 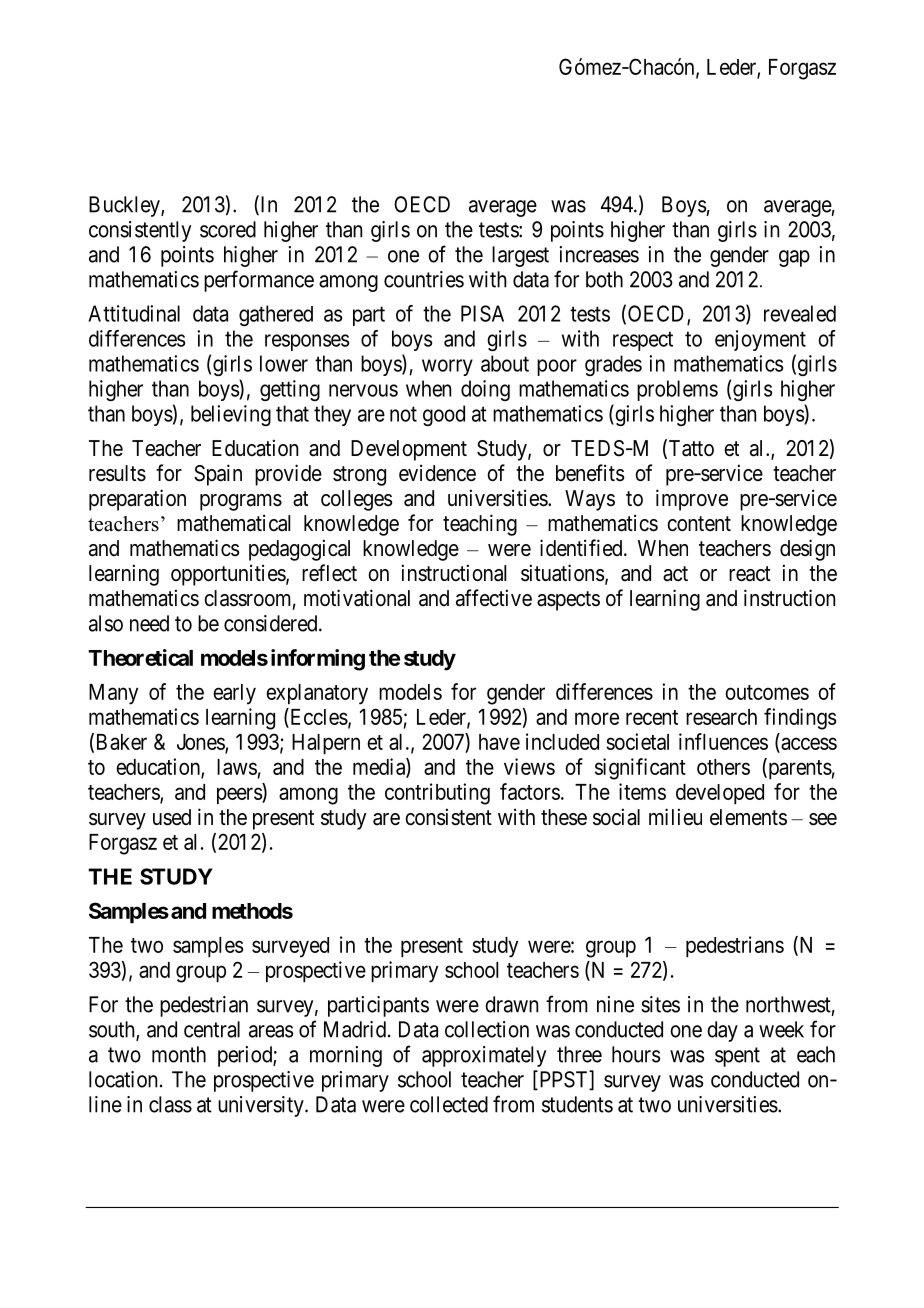 I want to click on contributing, so click(x=437, y=794).
